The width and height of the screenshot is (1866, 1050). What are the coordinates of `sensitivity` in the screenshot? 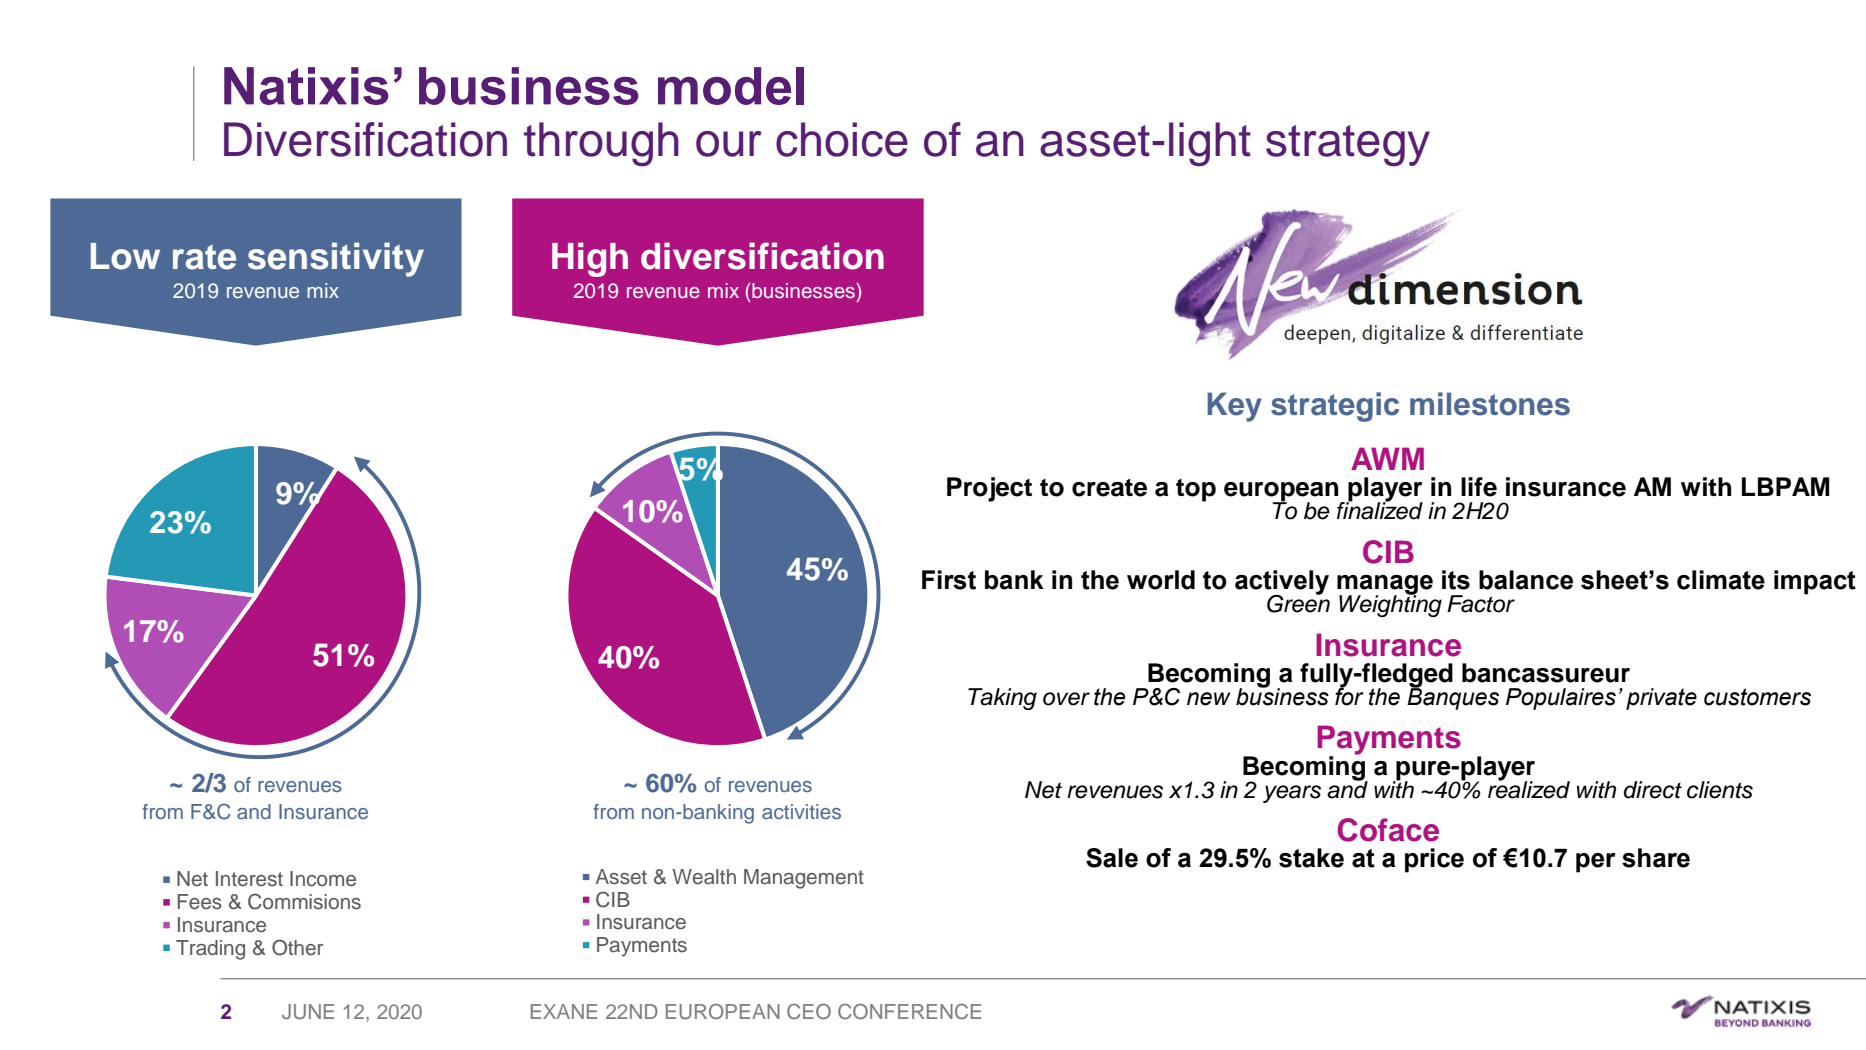 It's located at (336, 259).
